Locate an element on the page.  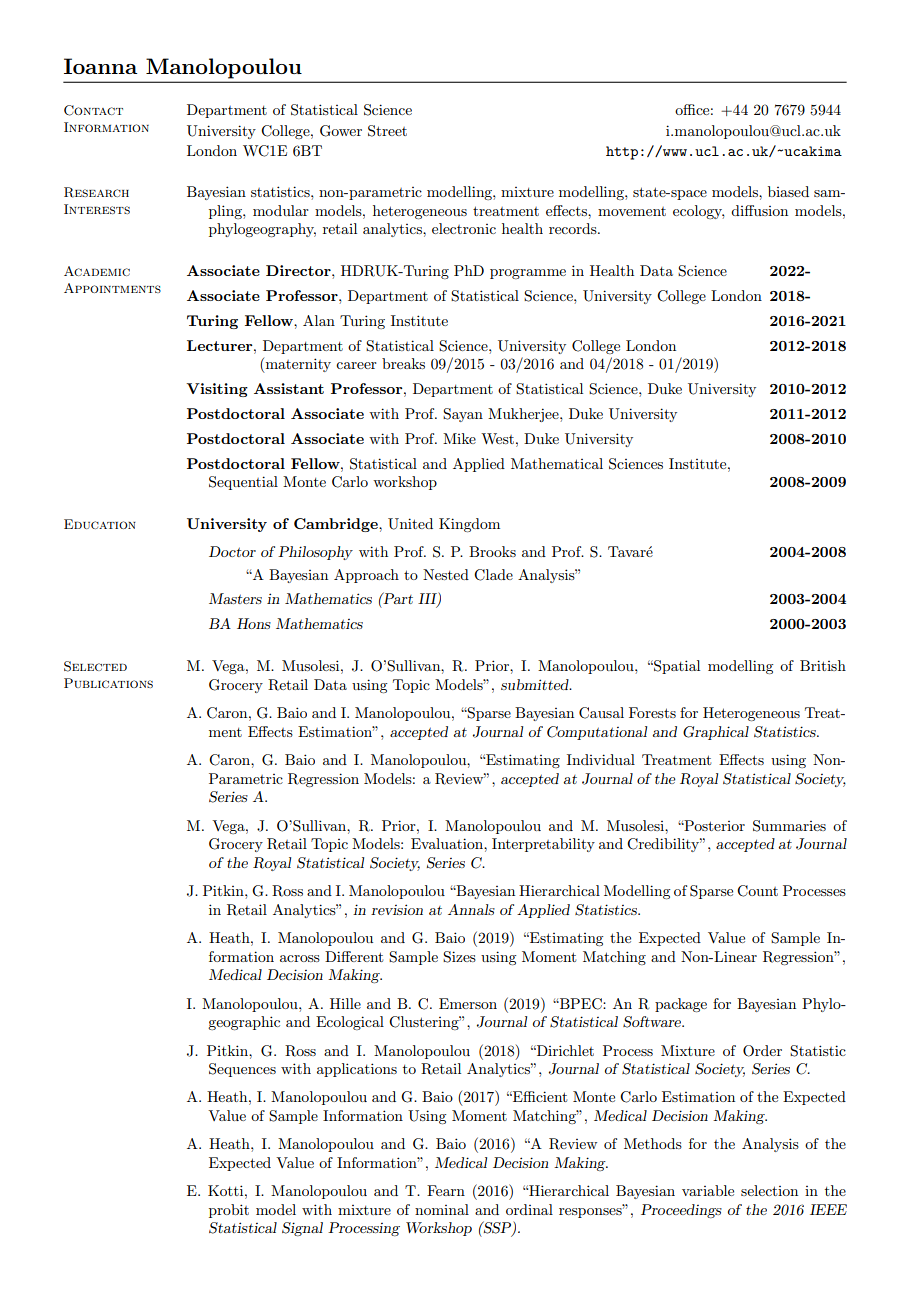
Signal is located at coordinates (302, 1229).
